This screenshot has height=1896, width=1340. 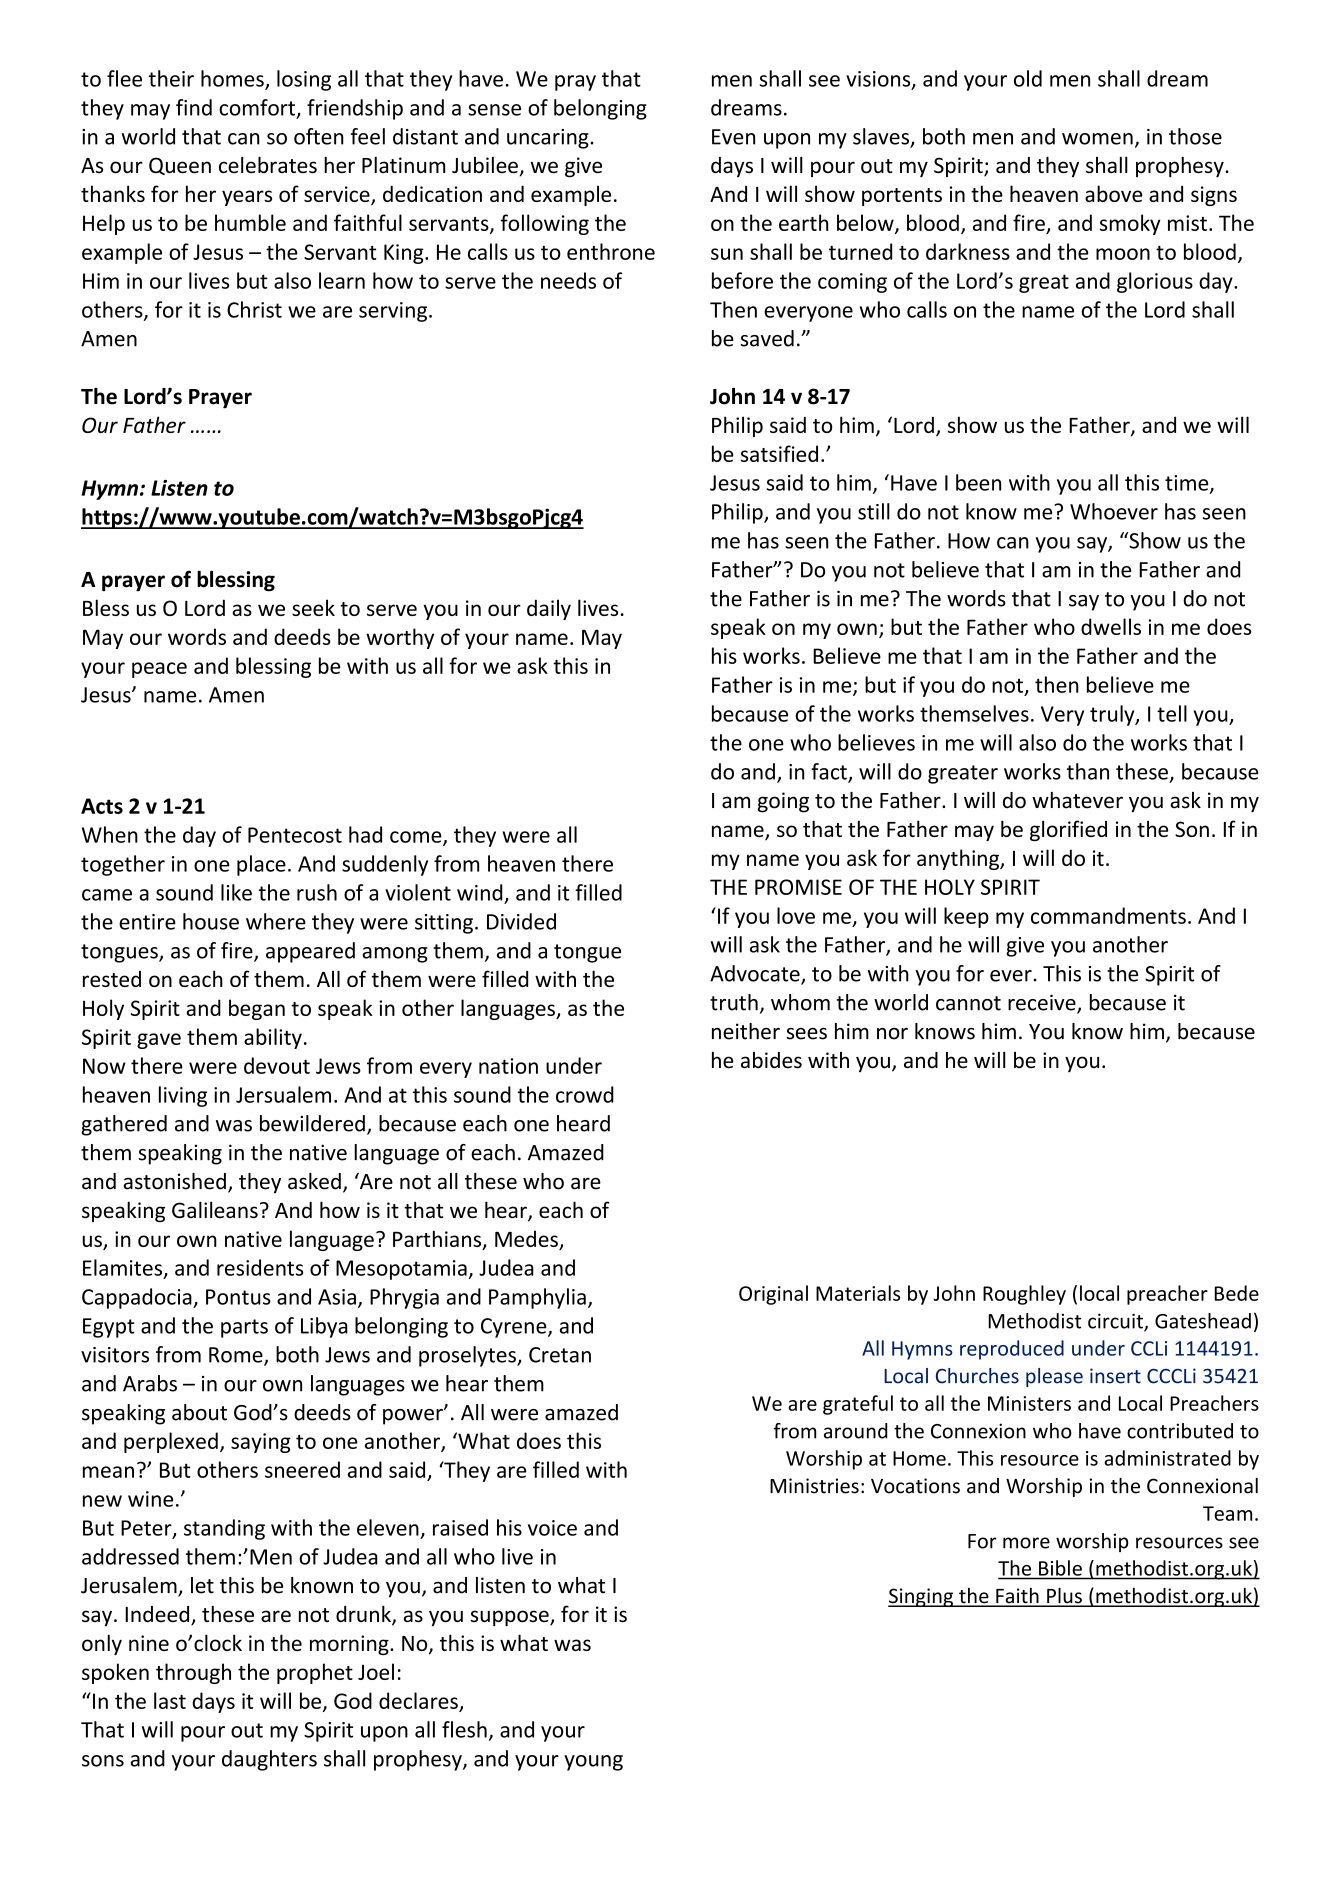 I want to click on uncaring, so click(x=549, y=139).
